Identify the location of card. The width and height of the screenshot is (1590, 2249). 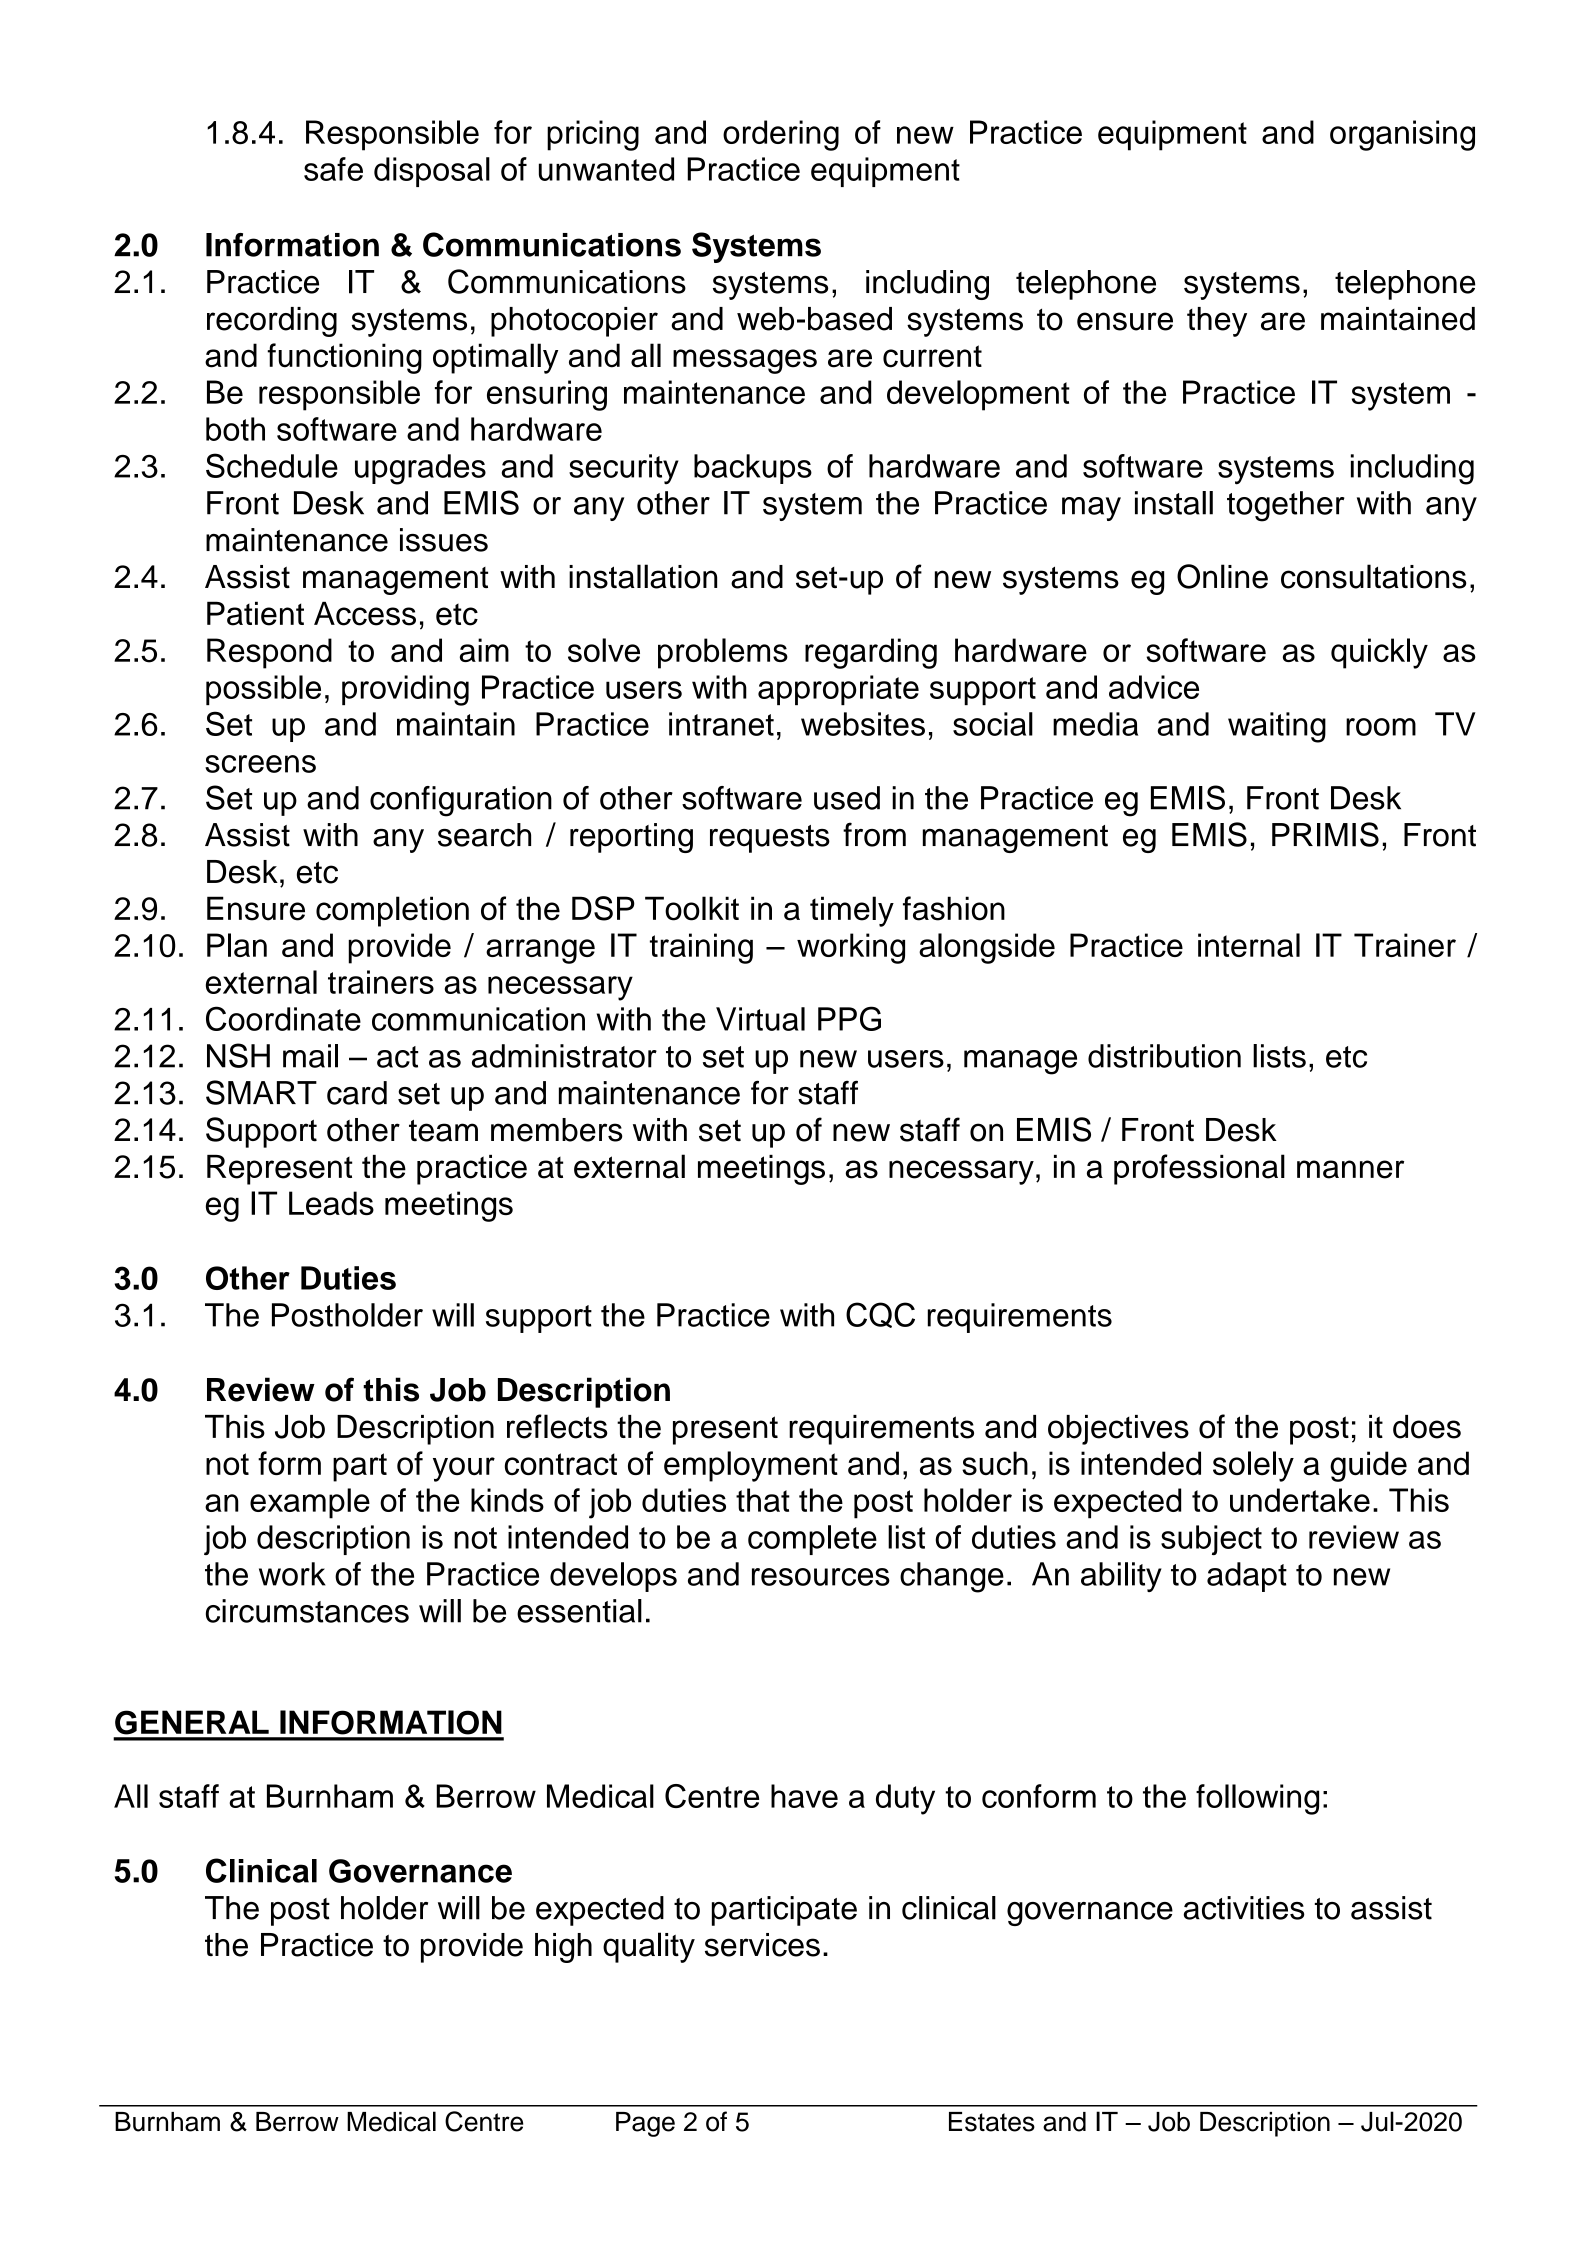
(357, 1093).
